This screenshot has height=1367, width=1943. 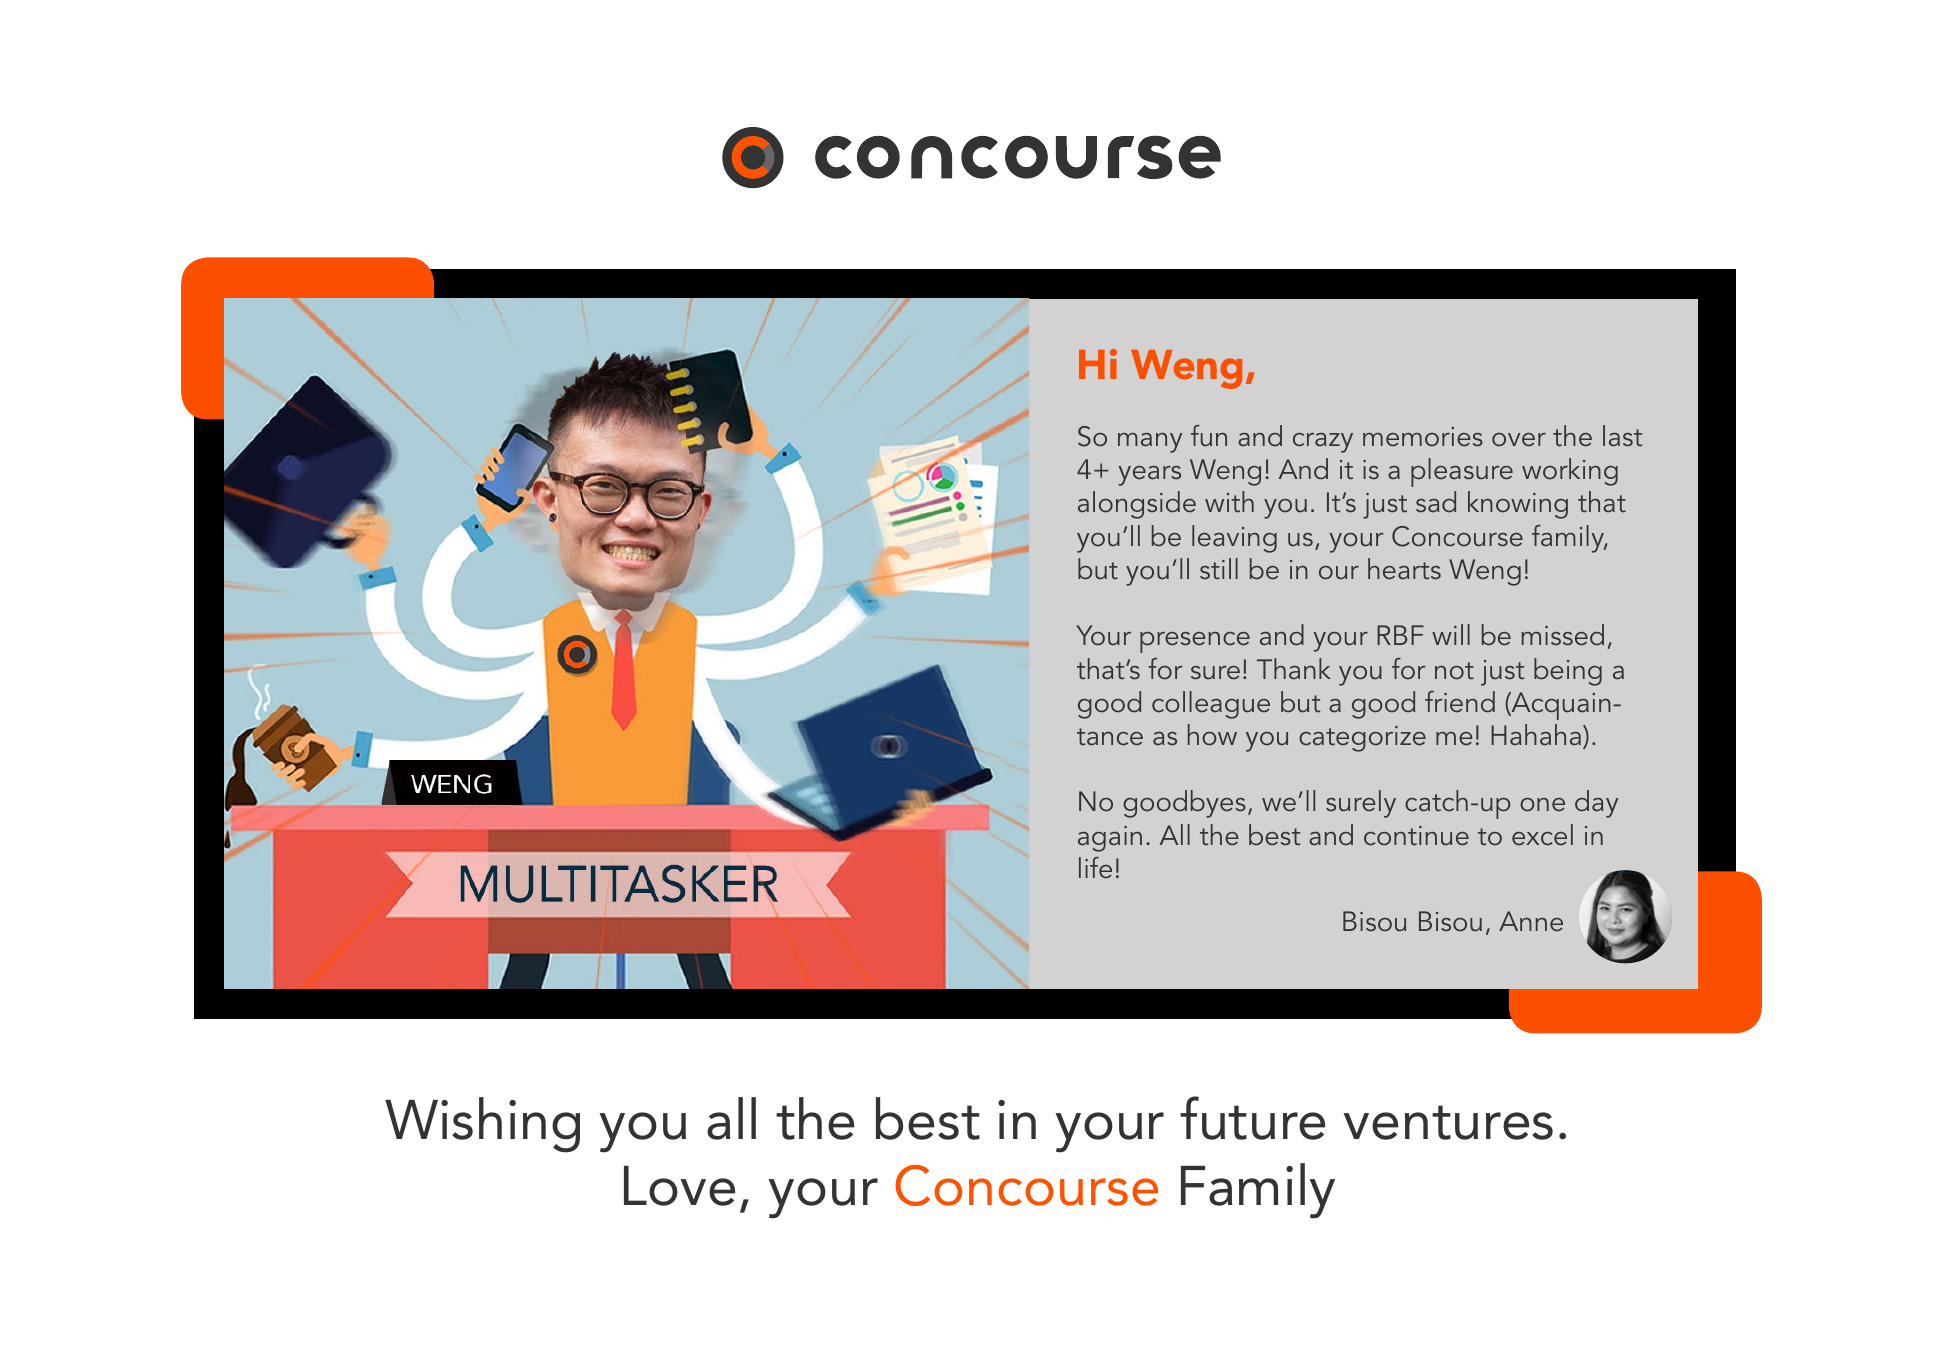 What do you see at coordinates (679, 1186) in the screenshot?
I see `Love` at bounding box center [679, 1186].
